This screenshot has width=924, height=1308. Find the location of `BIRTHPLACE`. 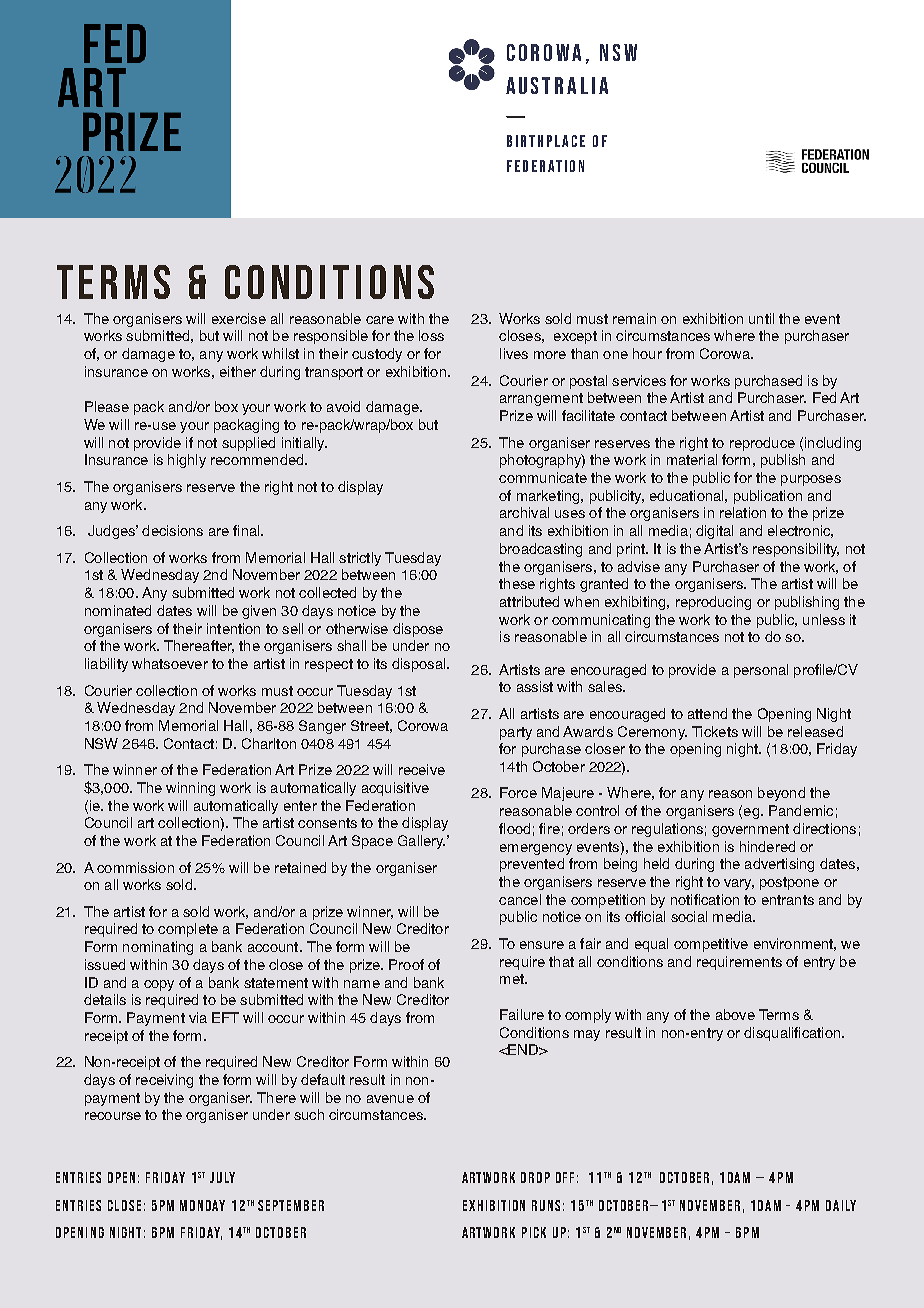

BIRTHPLACE is located at coordinates (546, 141).
